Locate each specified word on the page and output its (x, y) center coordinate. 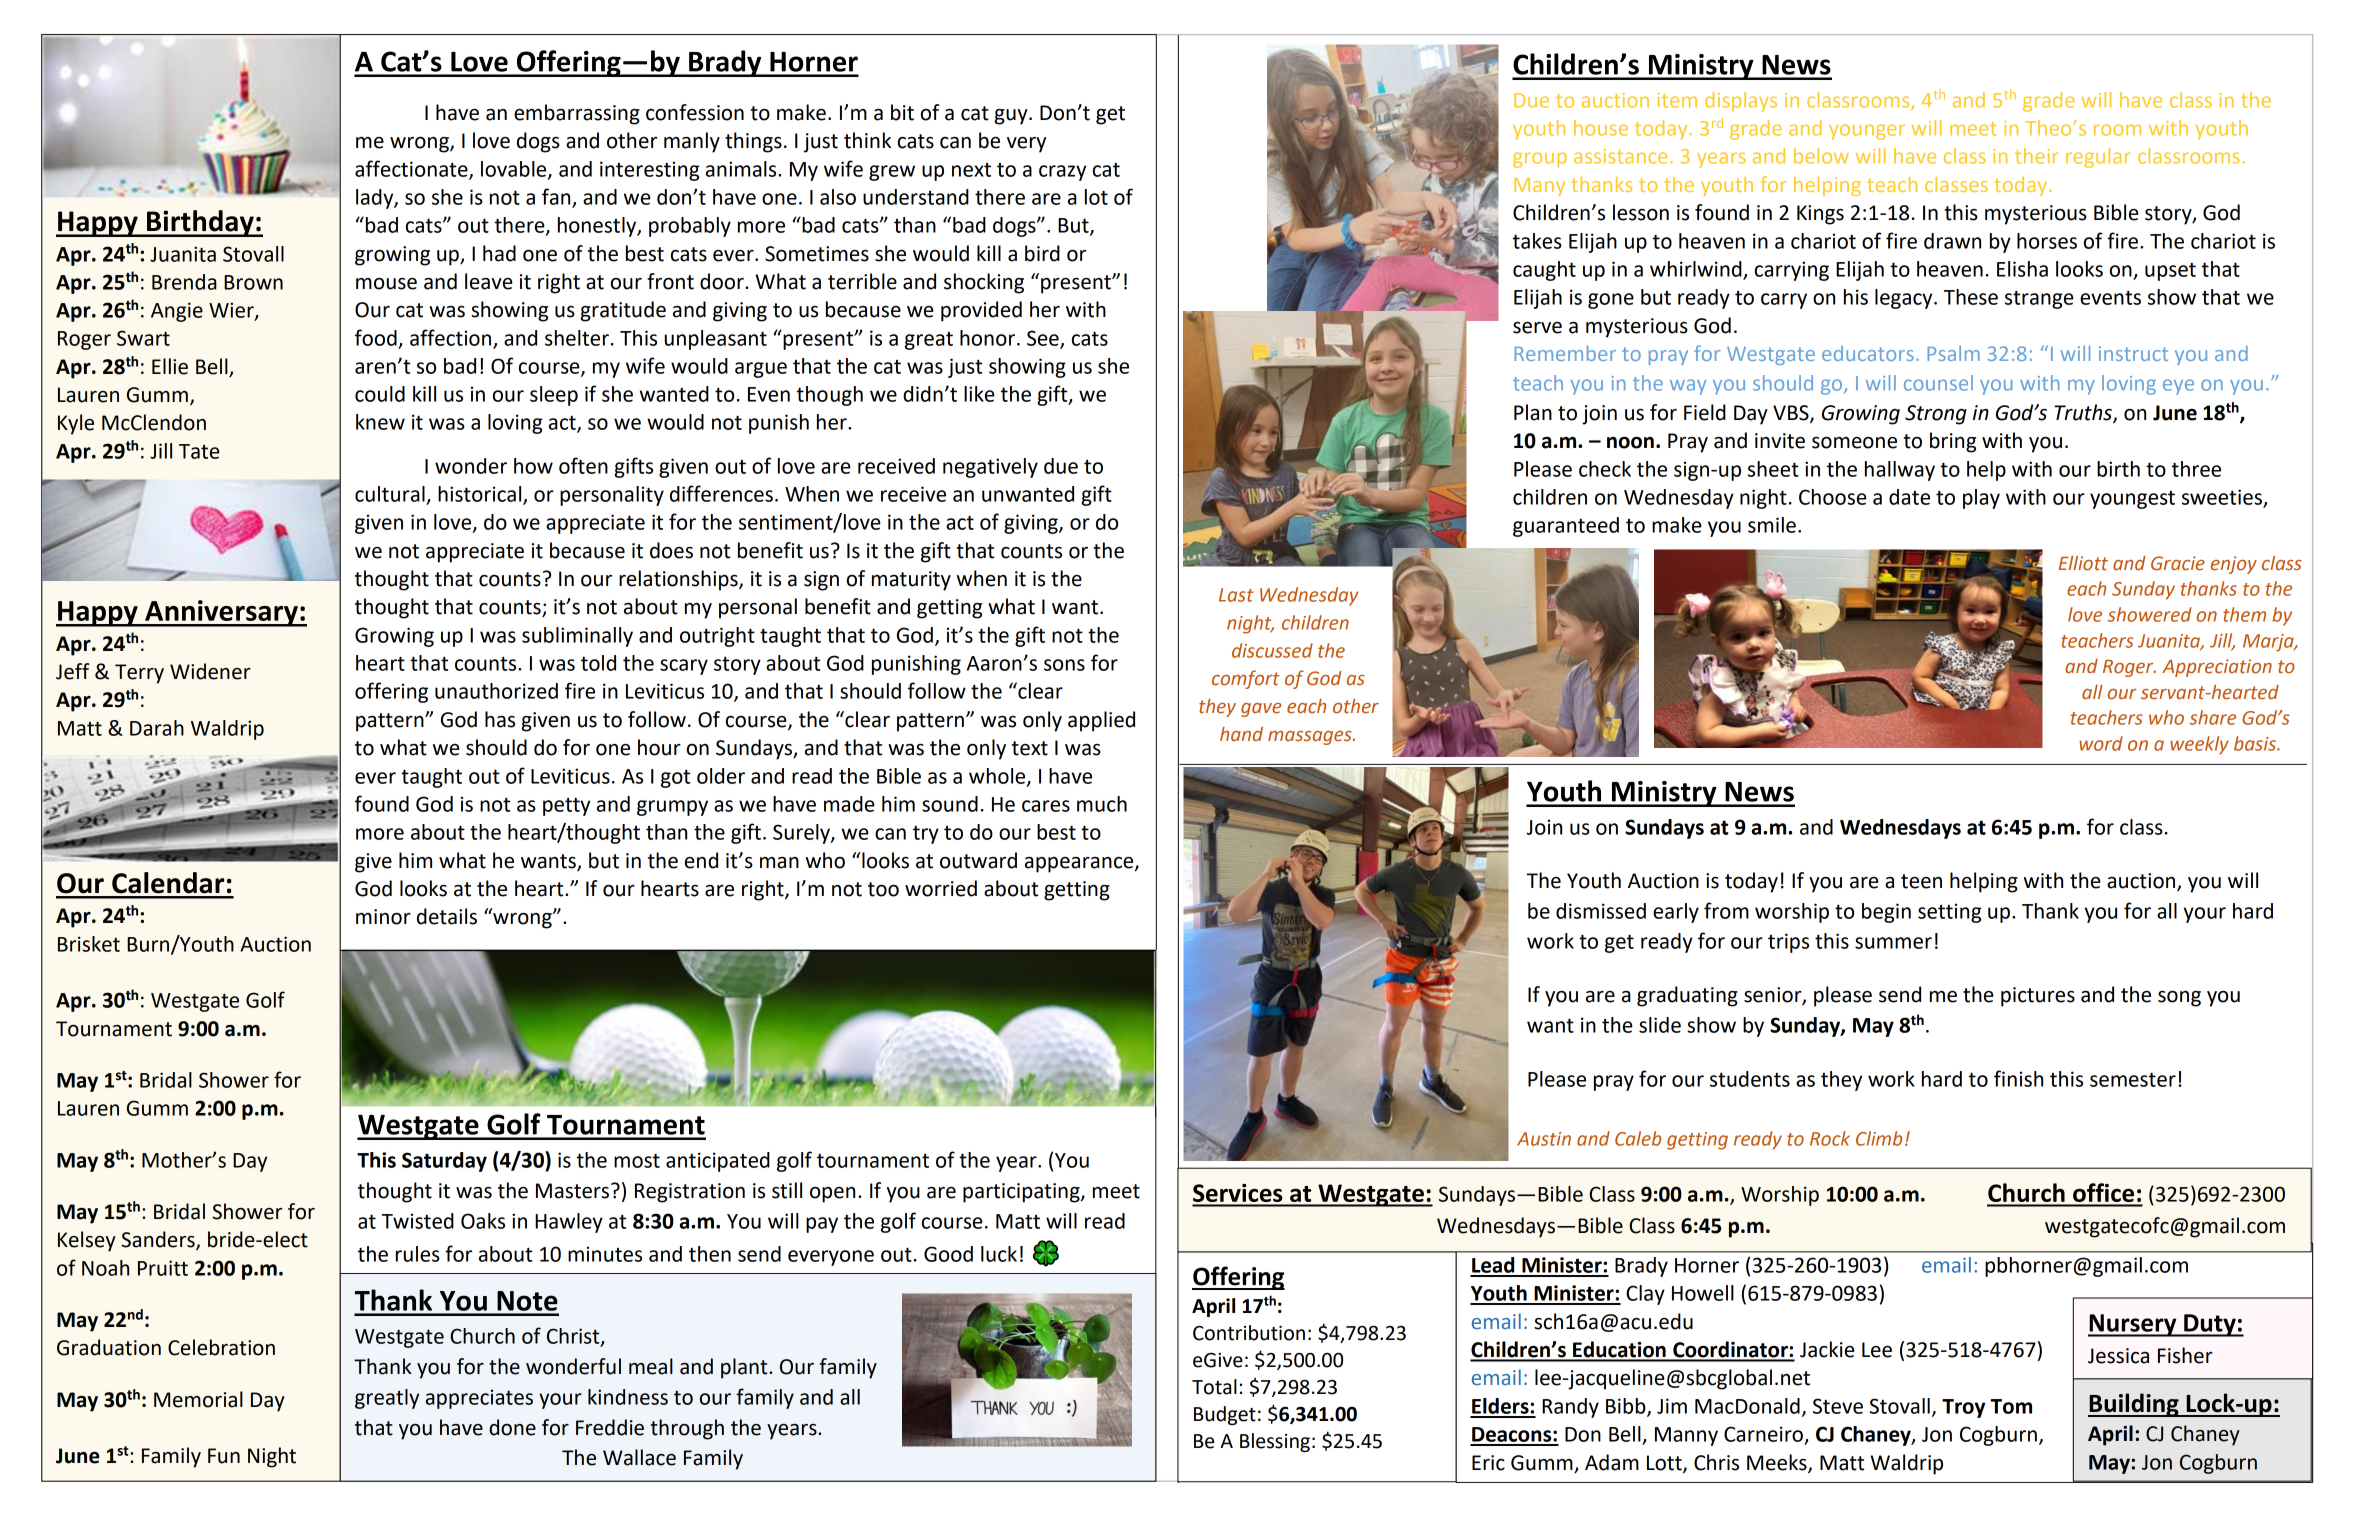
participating (1022, 1193)
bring (1953, 442)
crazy (1062, 173)
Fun (224, 1456)
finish (2018, 1078)
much (1102, 804)
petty (566, 806)
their (2037, 156)
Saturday (444, 1162)
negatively (990, 468)
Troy (1963, 1408)
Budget (1225, 1415)
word (2101, 743)
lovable (515, 170)
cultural (390, 494)
